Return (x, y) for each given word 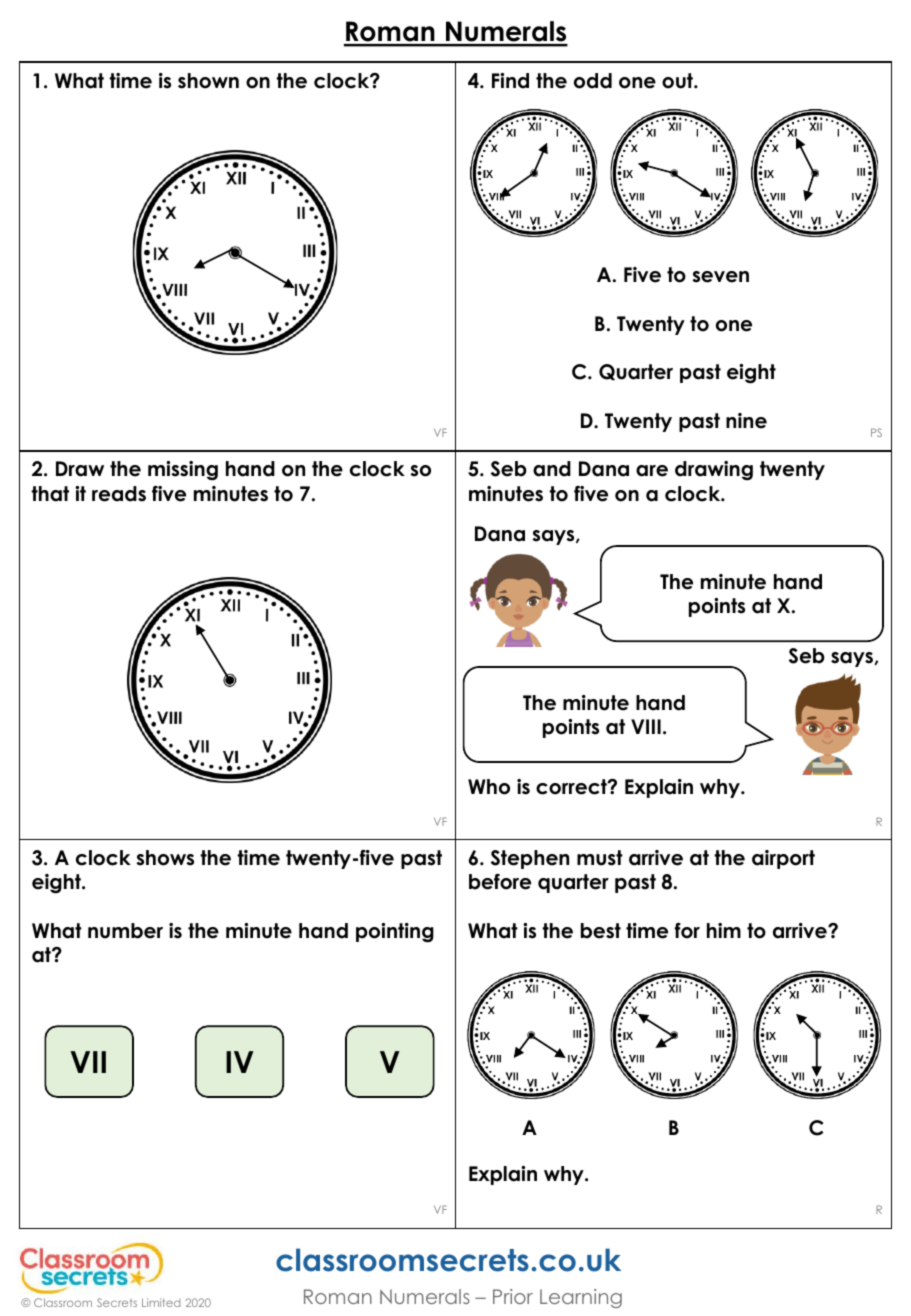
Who (489, 787)
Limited (161, 1302)
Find (510, 81)
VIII (646, 726)
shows (165, 858)
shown (208, 81)
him (724, 930)
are (652, 471)
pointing (395, 932)
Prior (513, 1296)
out (678, 81)
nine (746, 421)
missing (183, 470)
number (125, 931)
